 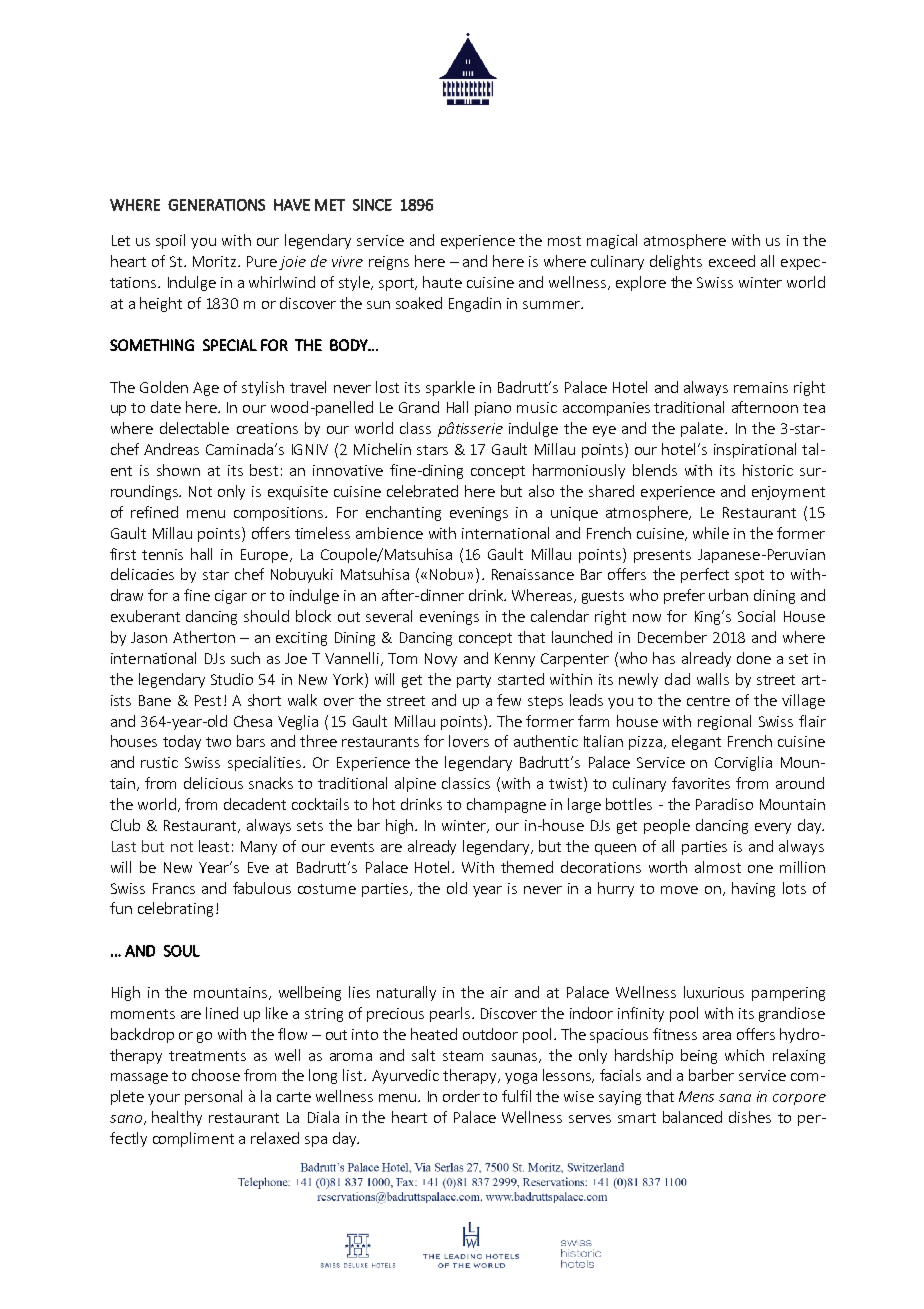 I want to click on champagne, so click(x=506, y=805).
